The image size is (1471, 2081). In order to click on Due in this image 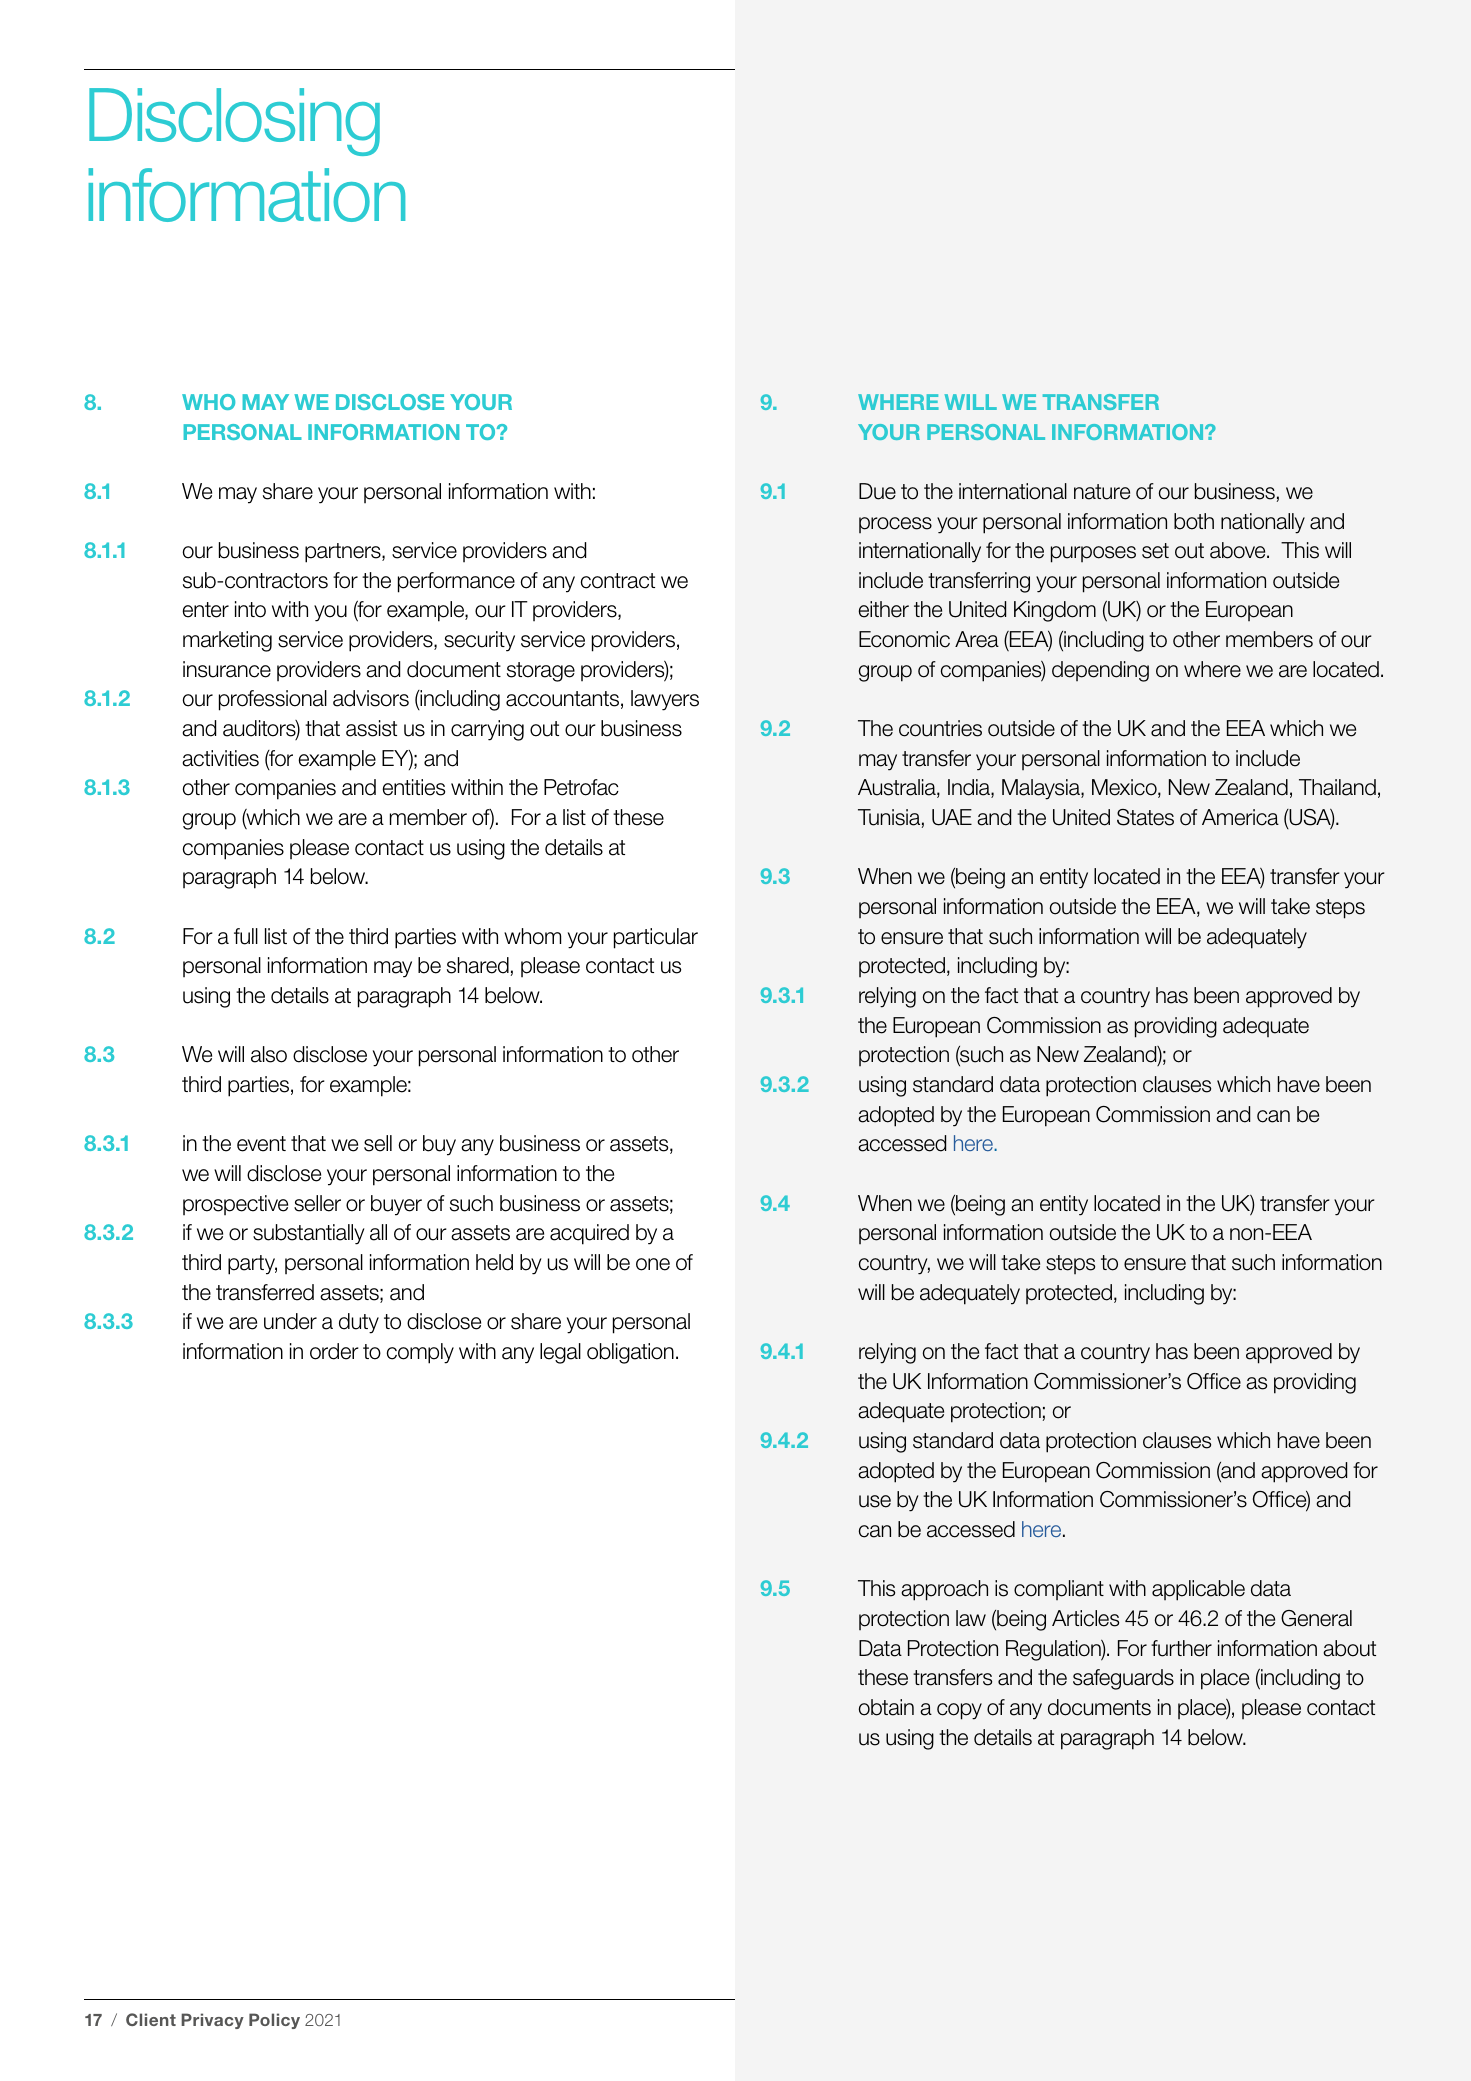, I will do `click(877, 491)`.
